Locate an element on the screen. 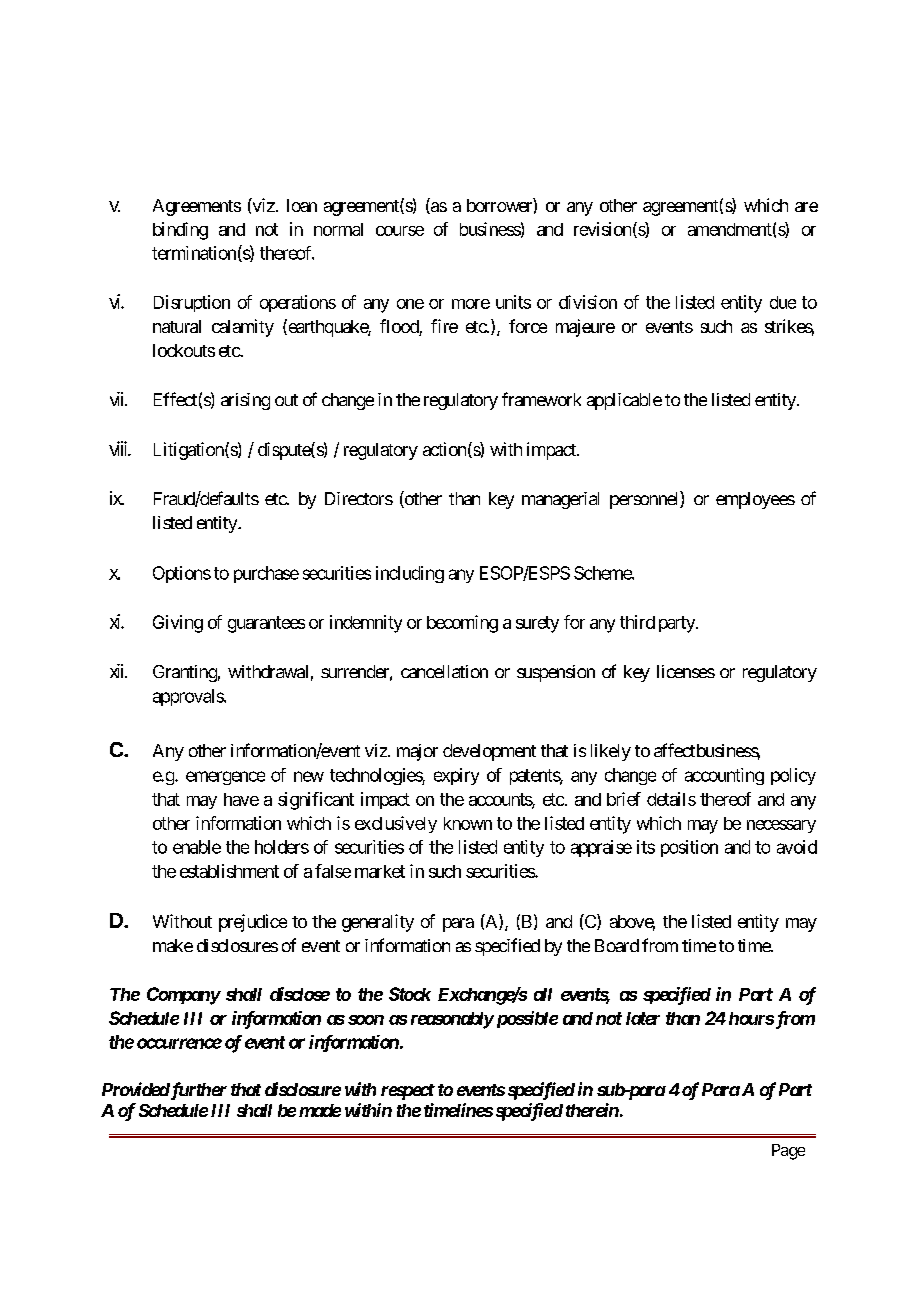 This screenshot has height=1308, width=924. Giving is located at coordinates (178, 624).
